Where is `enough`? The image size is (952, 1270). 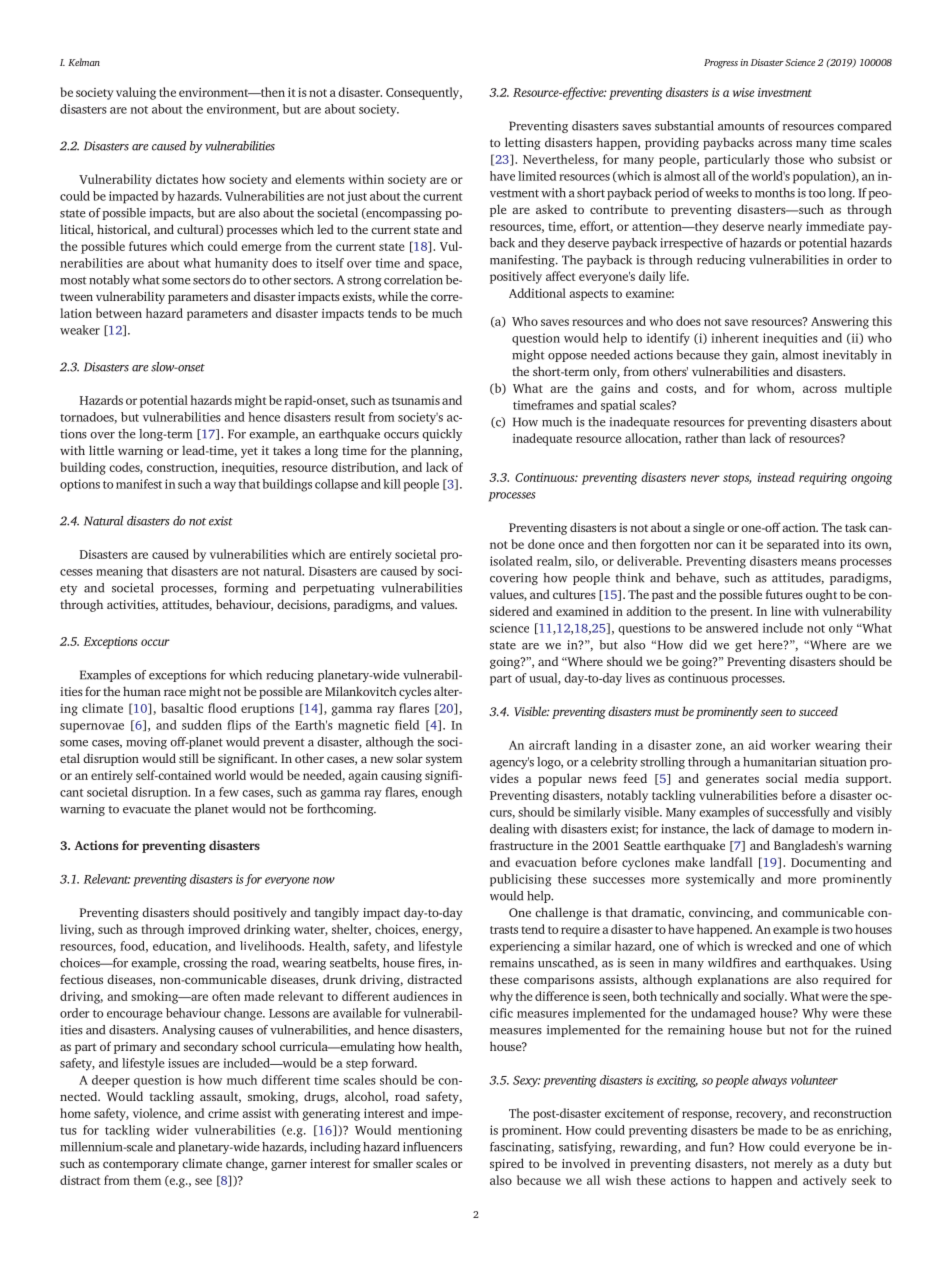 enough is located at coordinates (442, 793).
